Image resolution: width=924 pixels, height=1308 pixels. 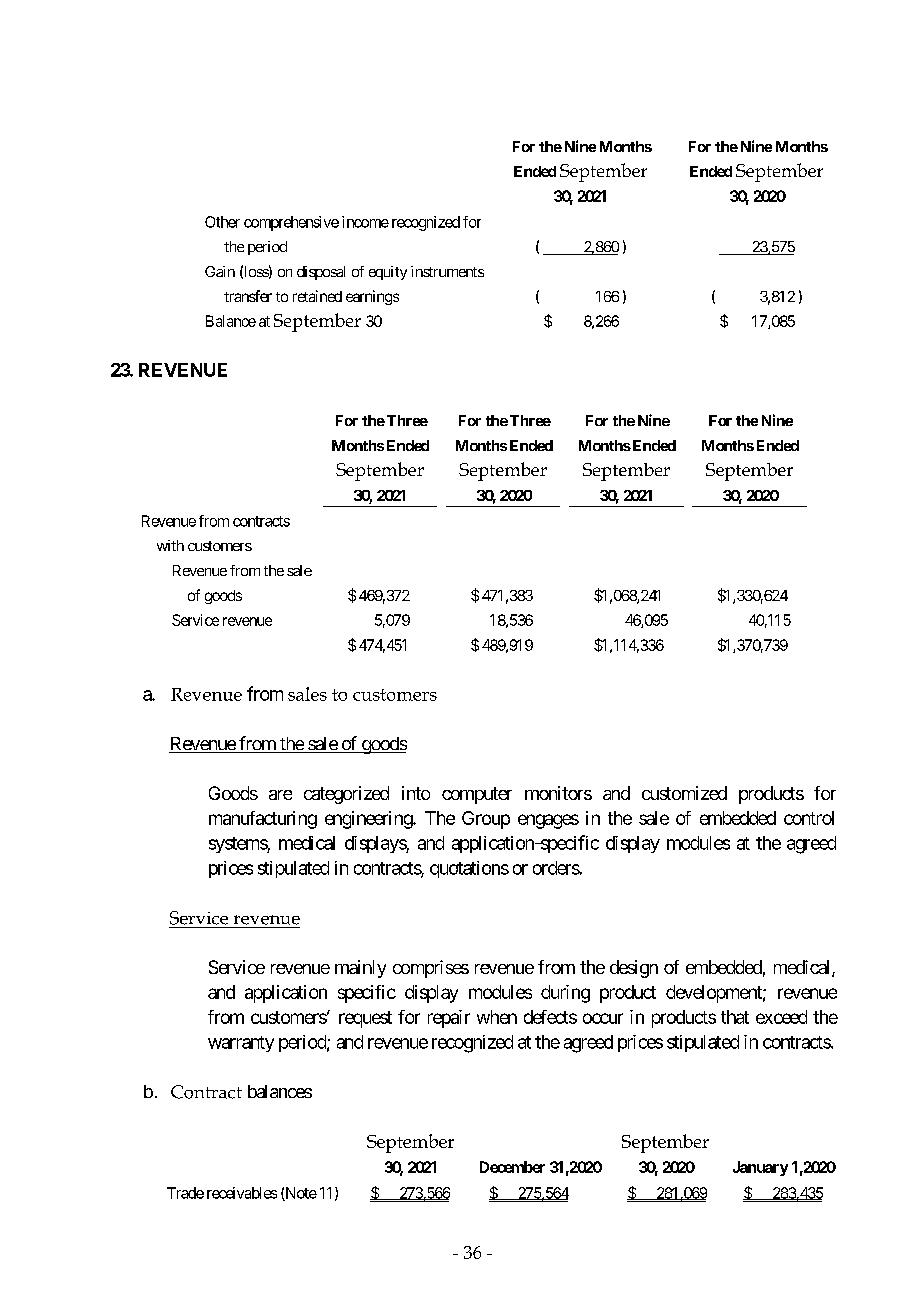 What do you see at coordinates (497, 1017) in the screenshot?
I see `when` at bounding box center [497, 1017].
